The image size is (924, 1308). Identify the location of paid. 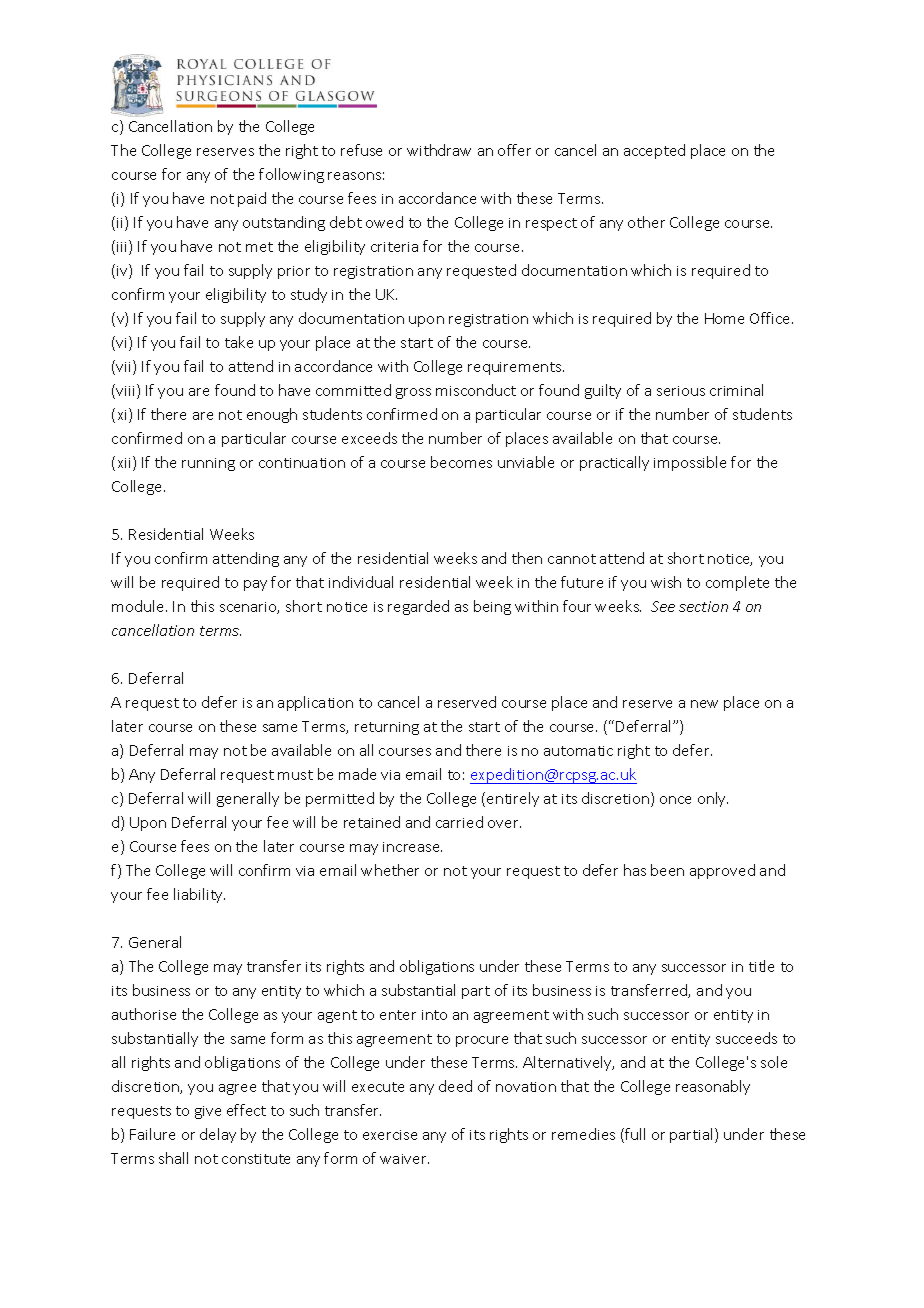
(252, 199).
